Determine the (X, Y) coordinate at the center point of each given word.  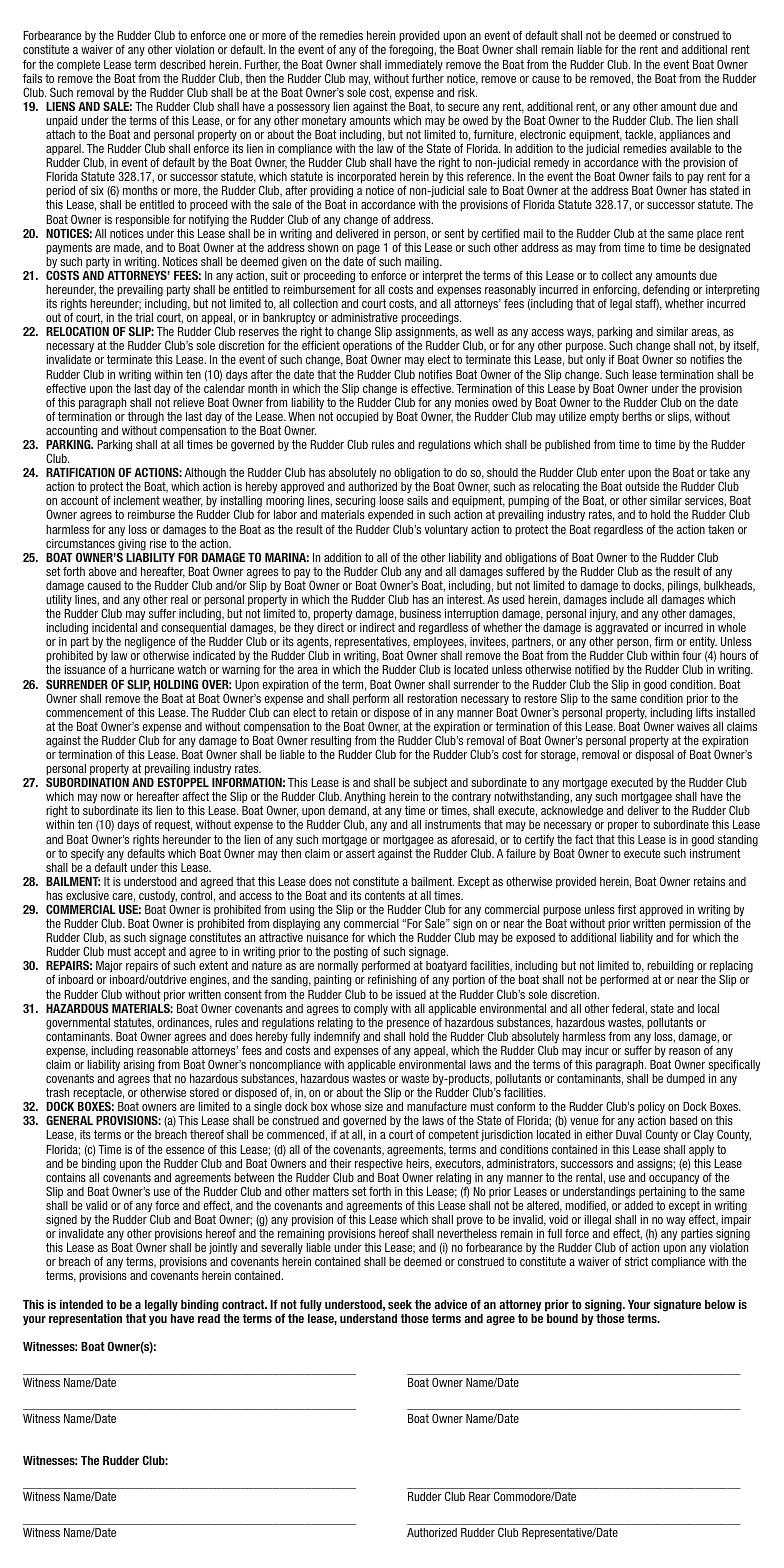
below (720, 1304)
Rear (480, 1496)
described (182, 64)
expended (390, 517)
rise (158, 543)
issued (411, 994)
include (627, 599)
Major (109, 968)
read (209, 1318)
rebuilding (670, 968)
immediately (414, 67)
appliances (684, 135)
